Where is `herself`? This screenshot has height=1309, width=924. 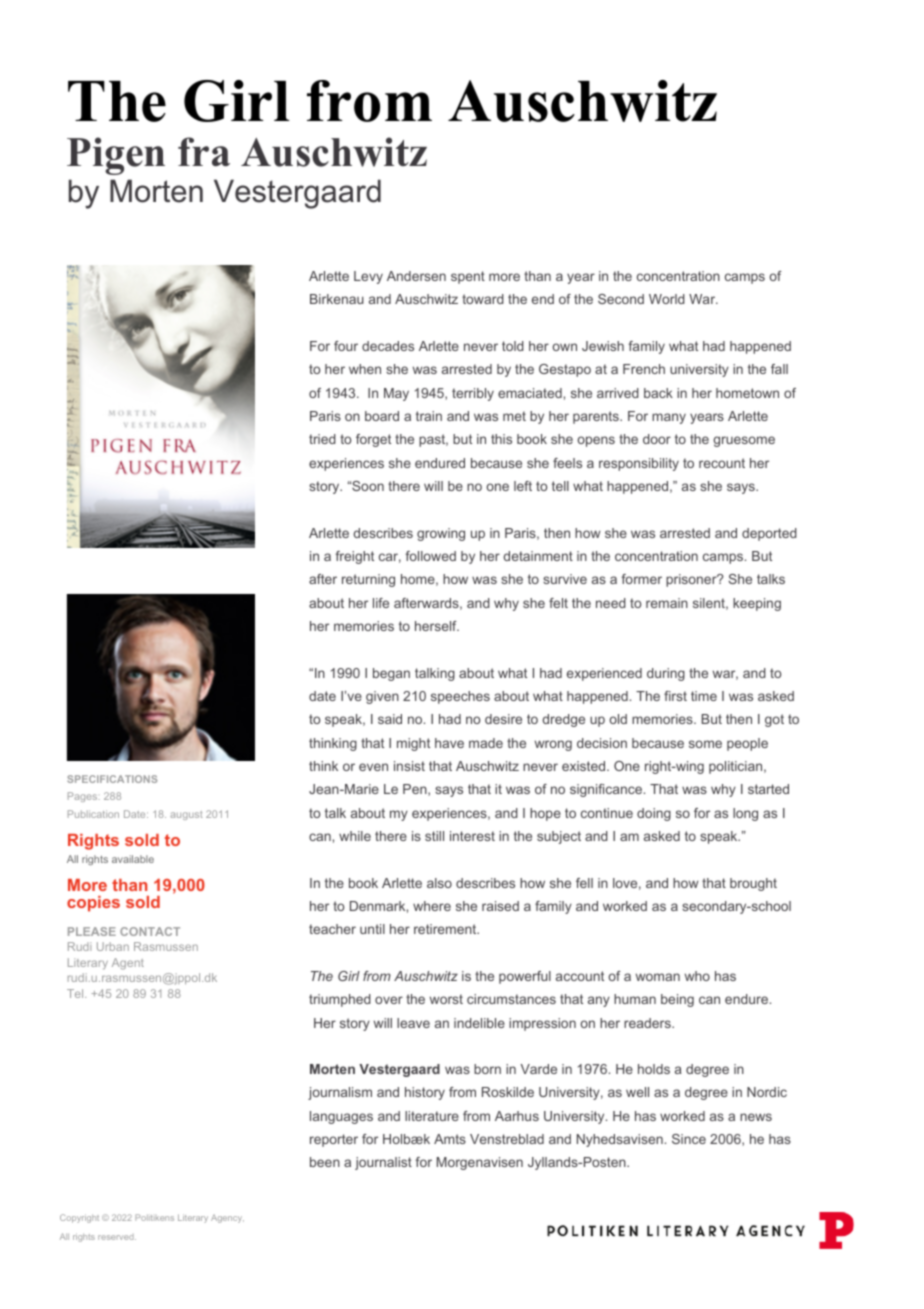
herself is located at coordinates (437, 626).
